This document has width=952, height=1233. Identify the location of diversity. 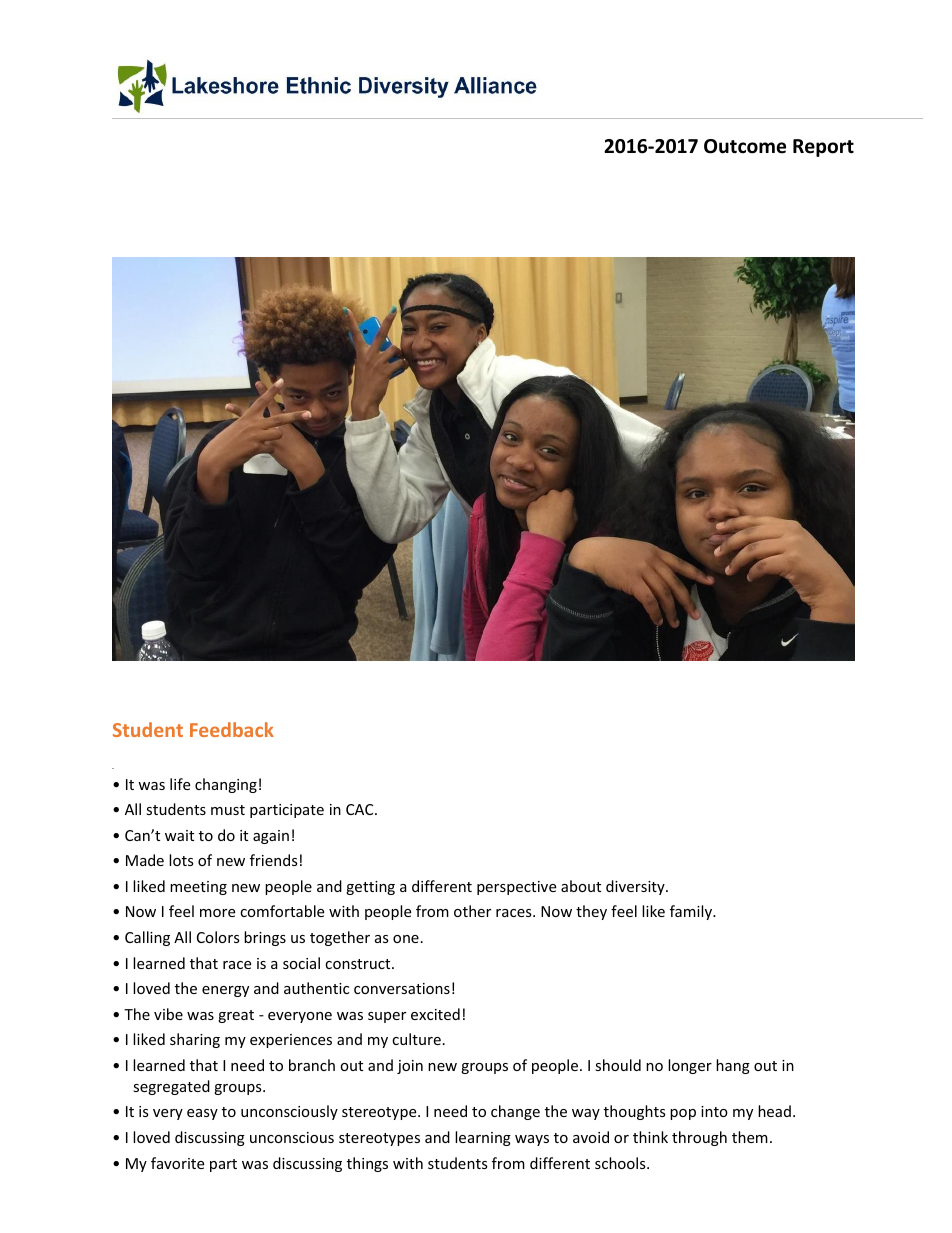
(636, 887).
